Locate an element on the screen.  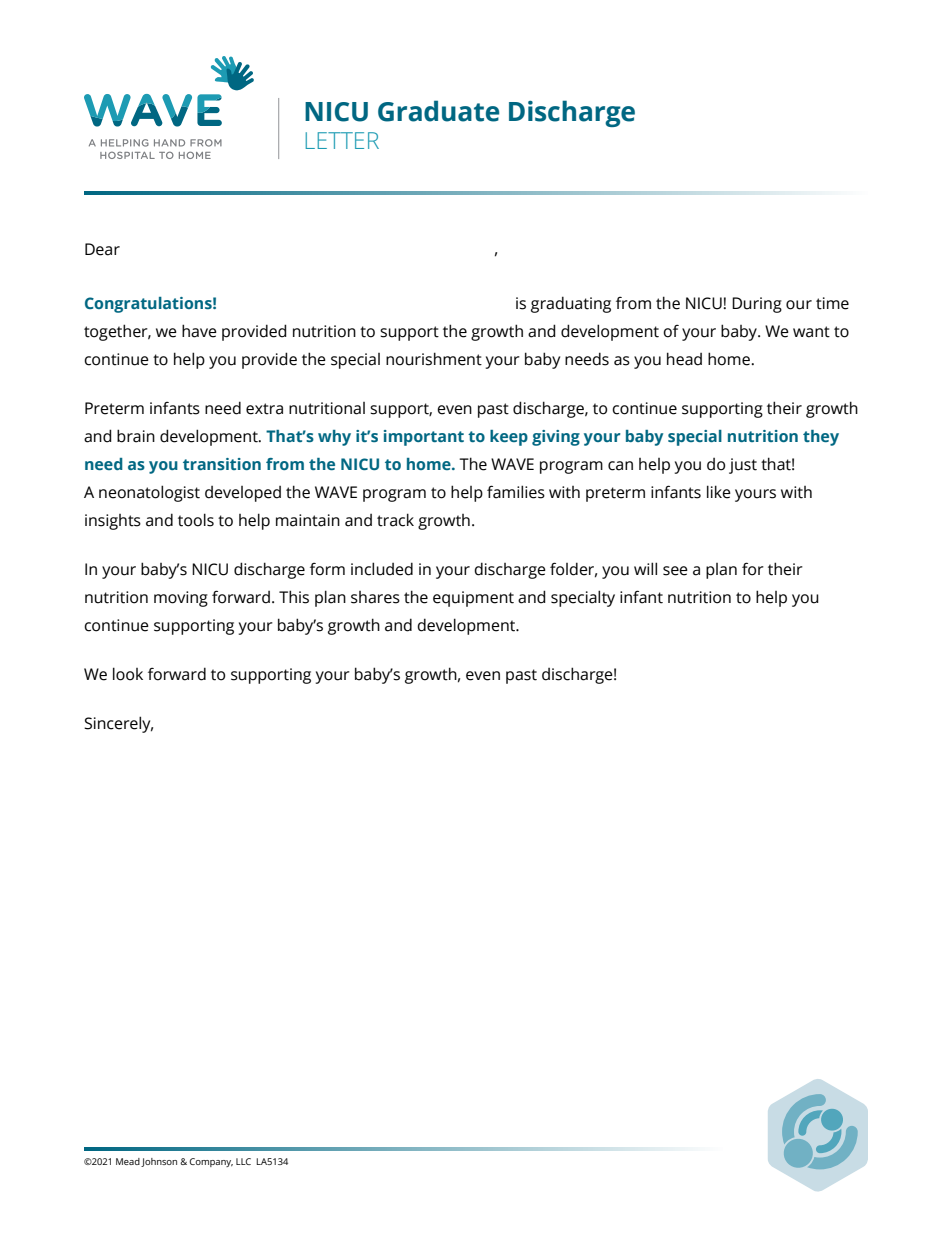
equipment is located at coordinates (473, 599).
